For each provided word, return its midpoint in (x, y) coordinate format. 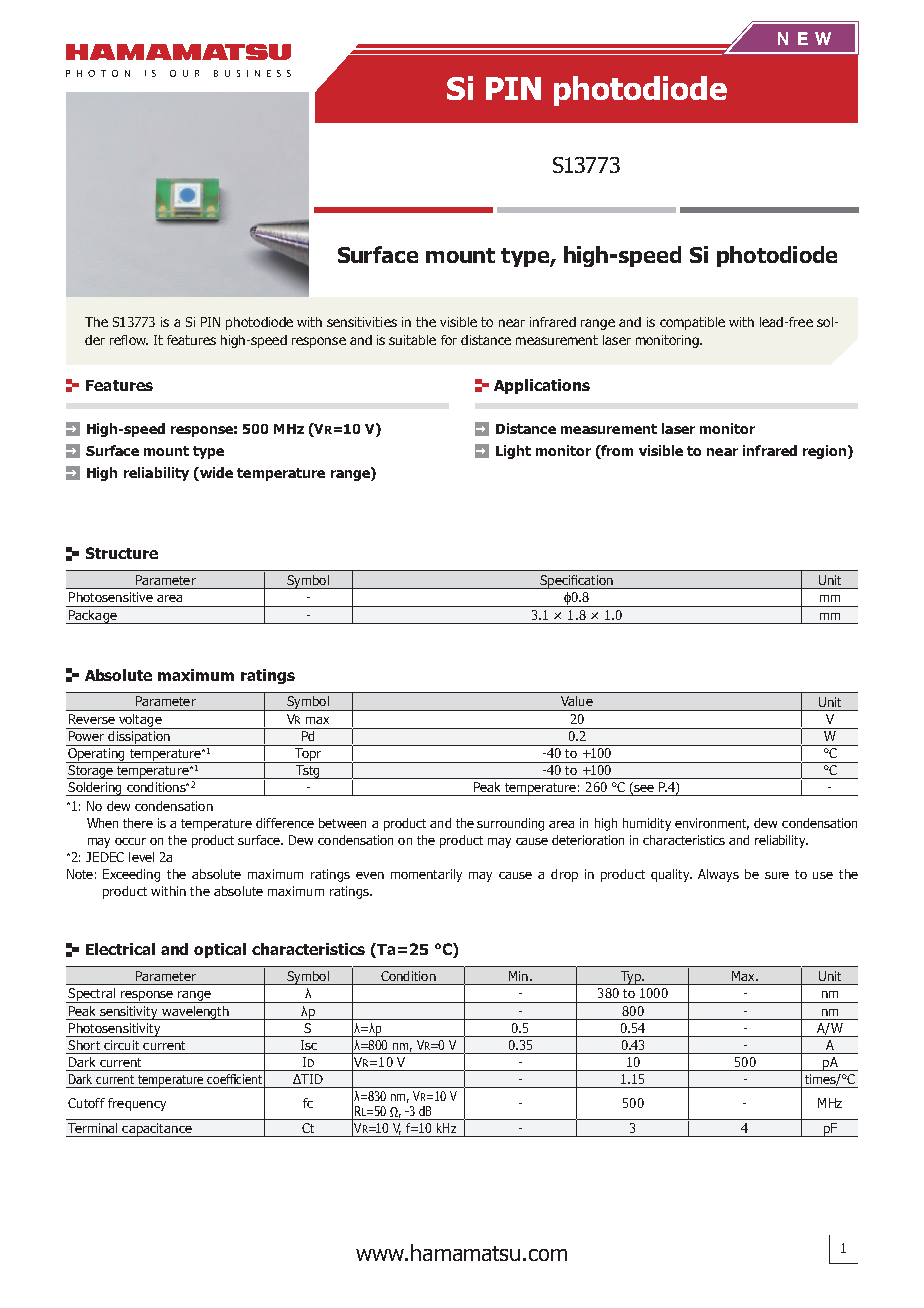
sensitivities (362, 322)
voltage (140, 721)
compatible (692, 323)
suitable (412, 340)
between (342, 823)
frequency (137, 1104)
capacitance (157, 1130)
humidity (647, 824)
